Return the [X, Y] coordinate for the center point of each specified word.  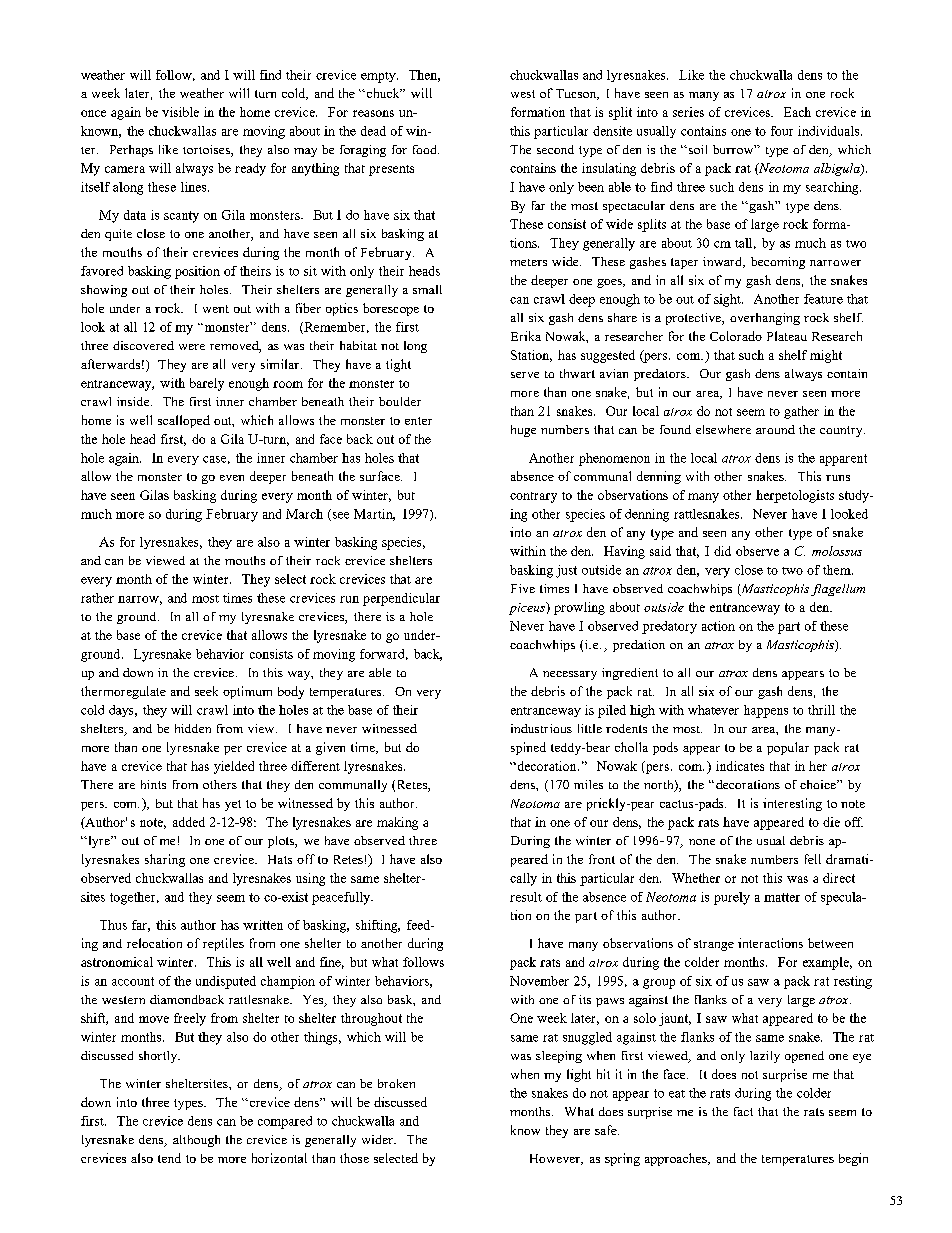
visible [180, 112]
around [775, 429]
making [397, 823]
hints [153, 784]
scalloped [184, 421]
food [426, 149]
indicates [740, 766]
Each [797, 112]
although [196, 1141]
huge [523, 431]
